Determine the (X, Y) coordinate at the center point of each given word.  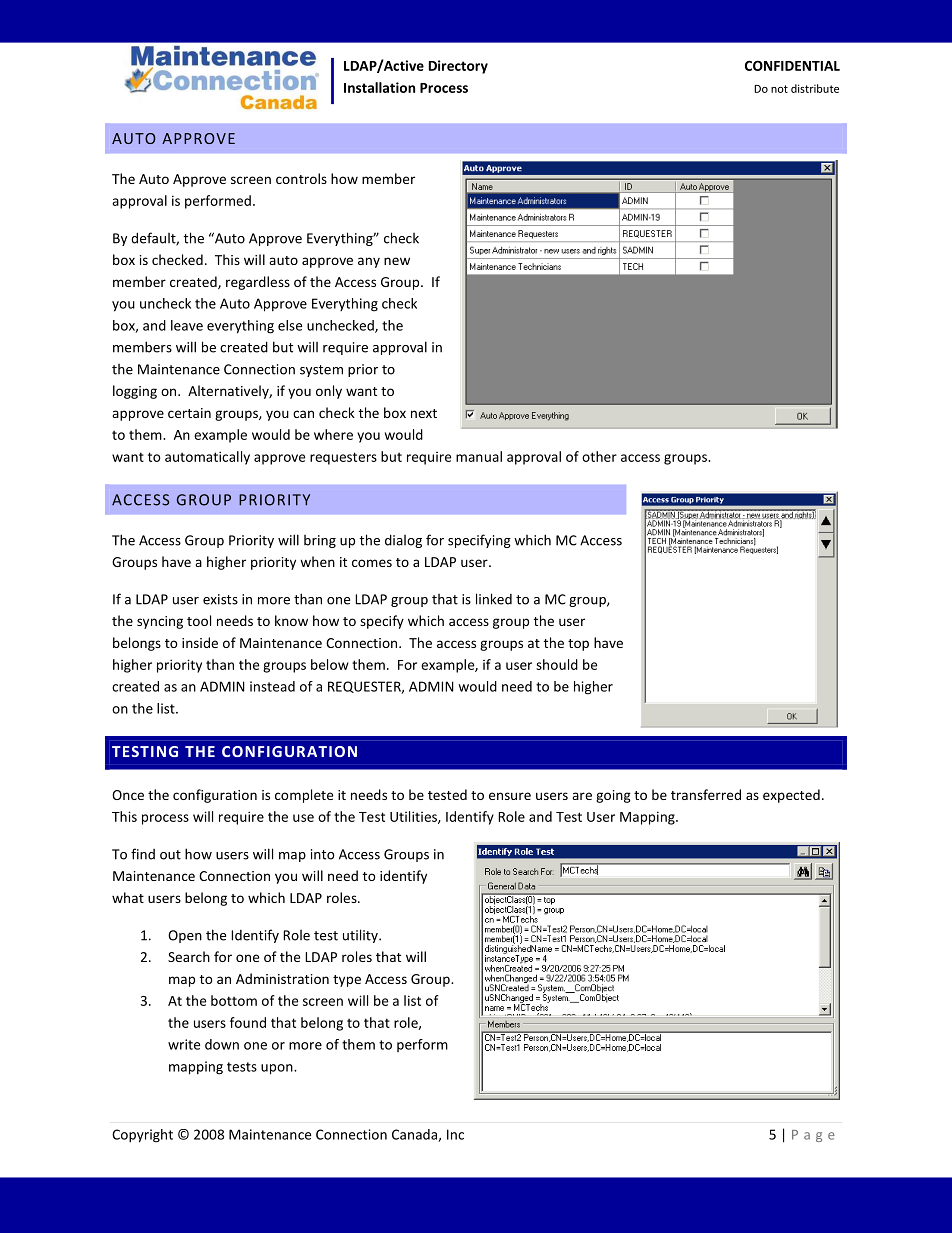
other (599, 456)
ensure (510, 796)
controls (301, 178)
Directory (458, 67)
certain (189, 413)
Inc (455, 1134)
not (779, 89)
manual (479, 456)
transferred (706, 794)
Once (128, 795)
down (222, 1044)
